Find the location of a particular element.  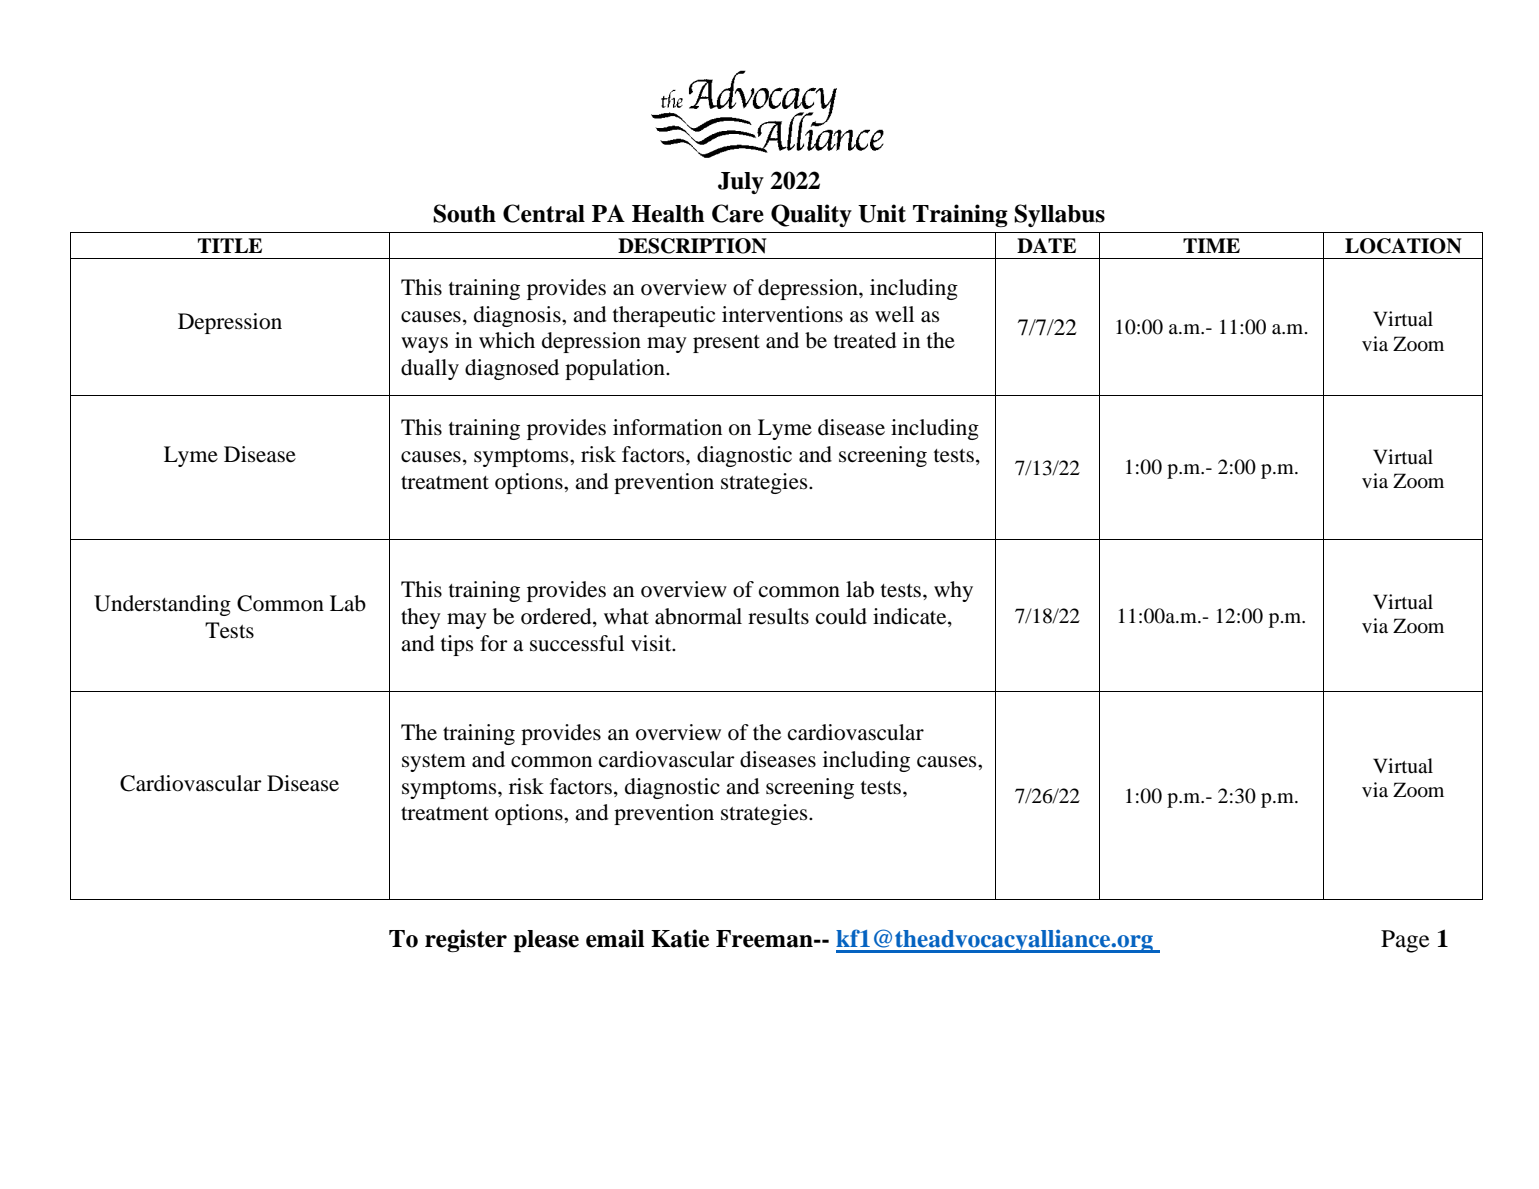

treated is located at coordinates (865, 340).
